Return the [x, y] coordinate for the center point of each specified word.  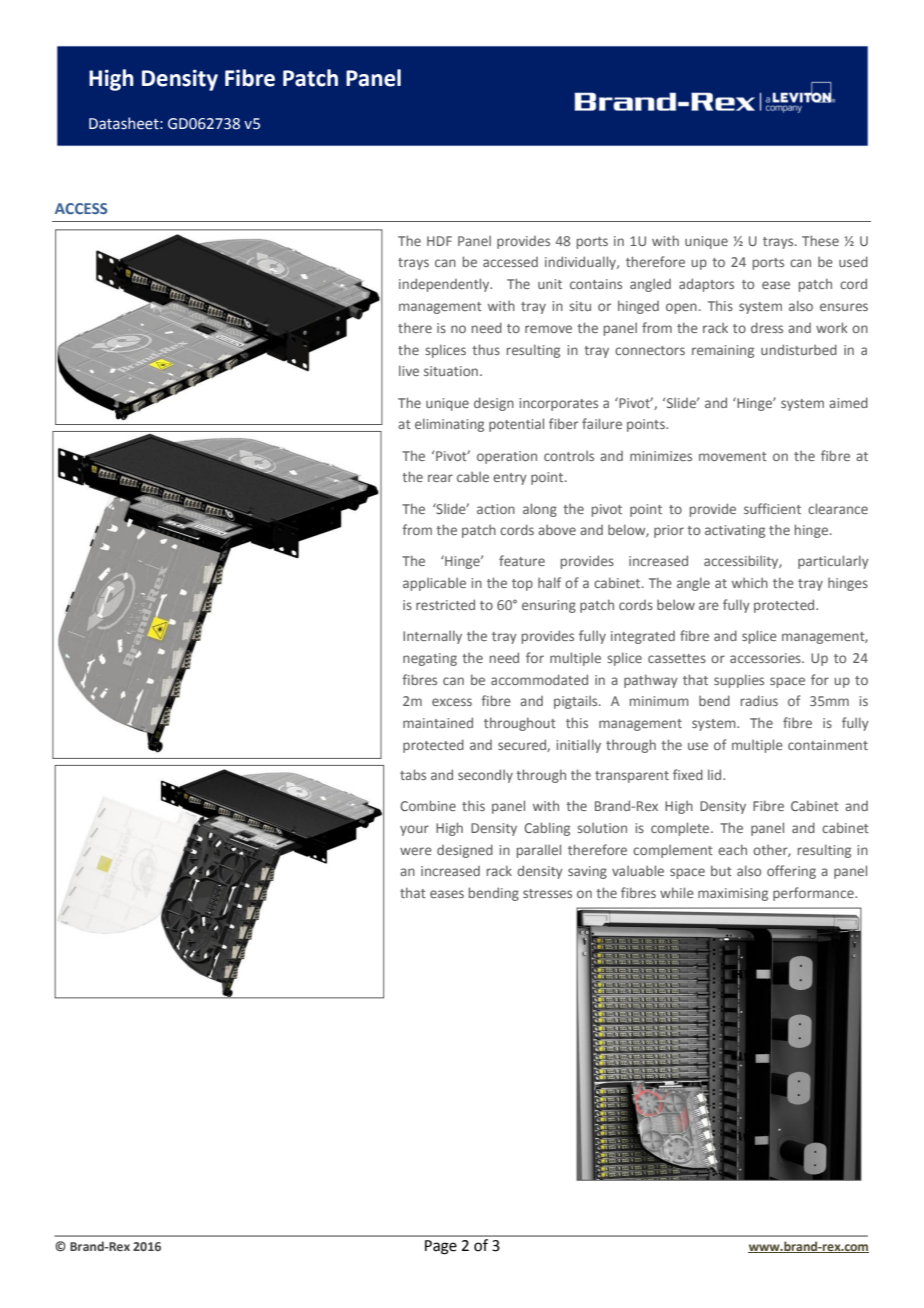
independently [445, 285]
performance [814, 894]
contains [596, 284]
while [677, 892]
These [820, 240]
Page [441, 1247]
